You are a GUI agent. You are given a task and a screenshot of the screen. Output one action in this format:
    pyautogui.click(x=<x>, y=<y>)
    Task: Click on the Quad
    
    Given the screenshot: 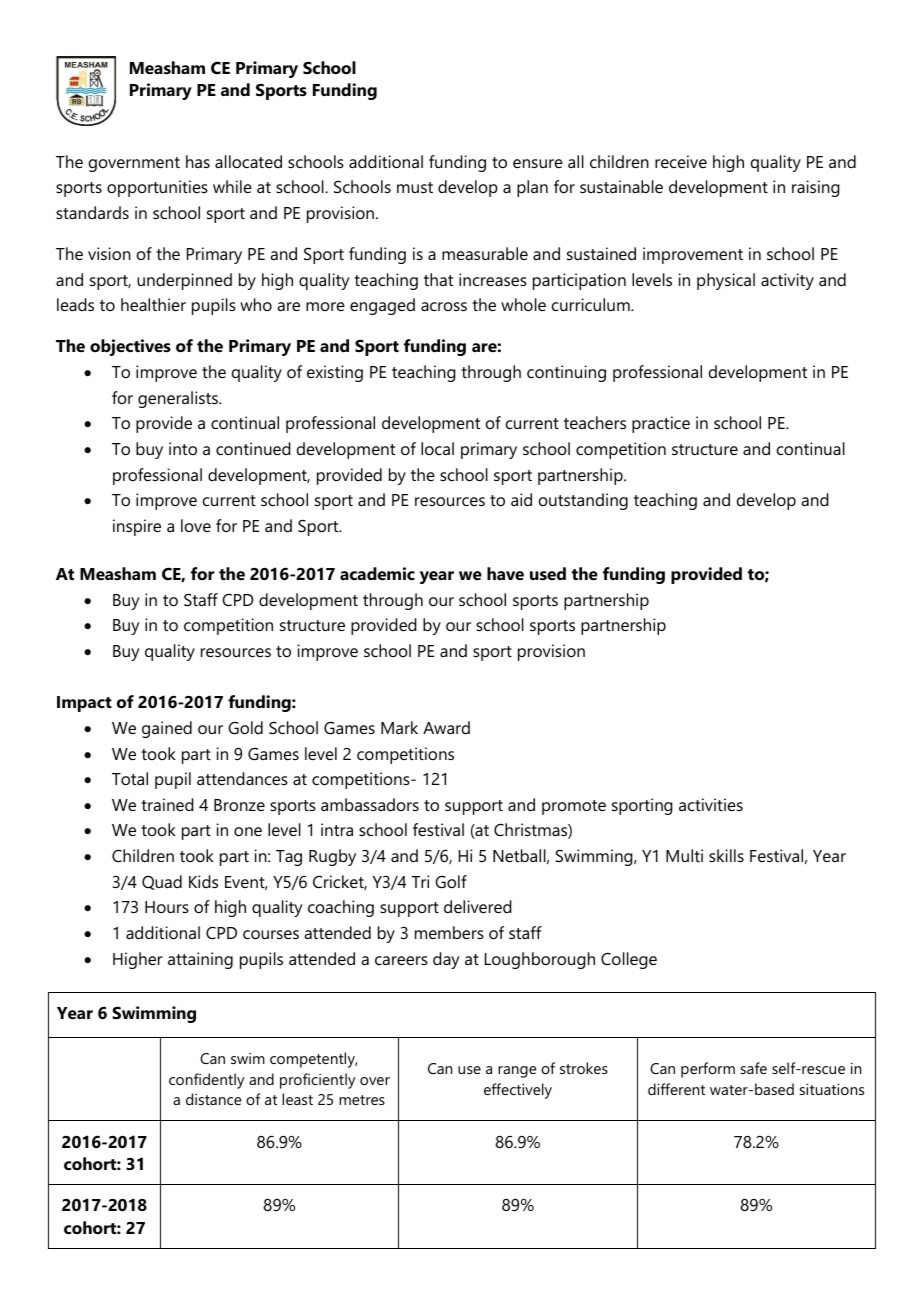 What is the action you would take?
    pyautogui.click(x=162, y=882)
